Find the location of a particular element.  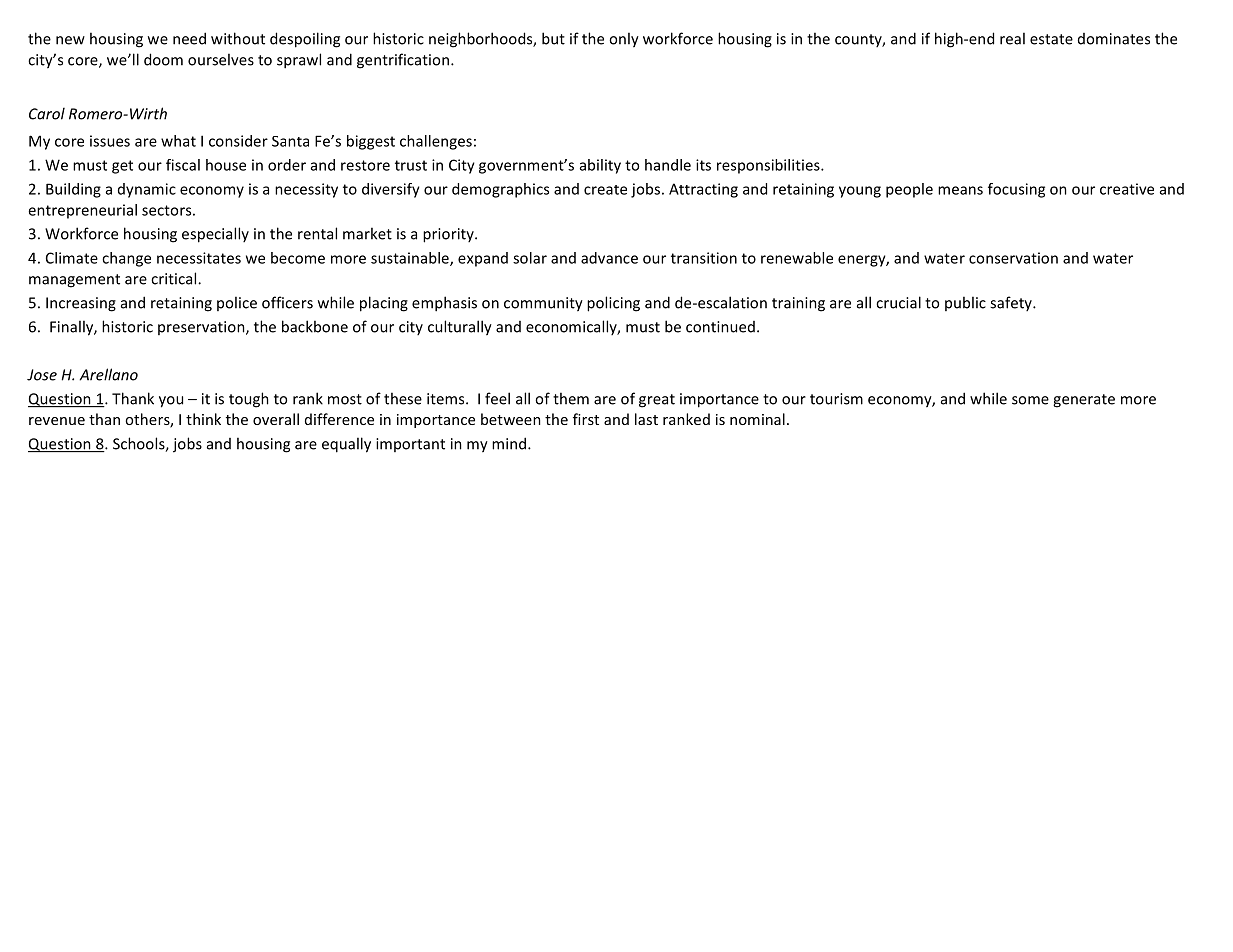

only is located at coordinates (624, 40).
